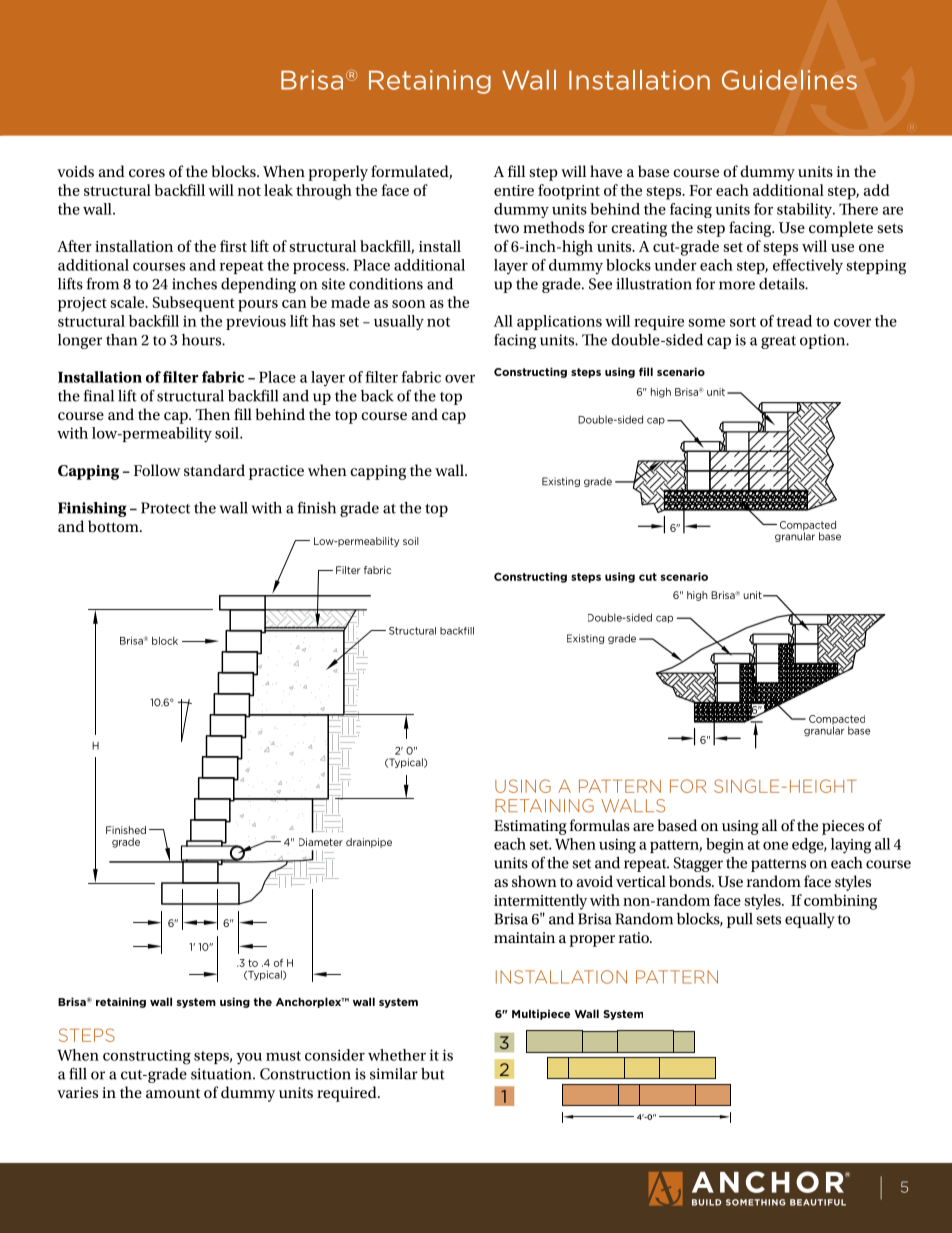 The image size is (952, 1233). I want to click on entire, so click(514, 190).
